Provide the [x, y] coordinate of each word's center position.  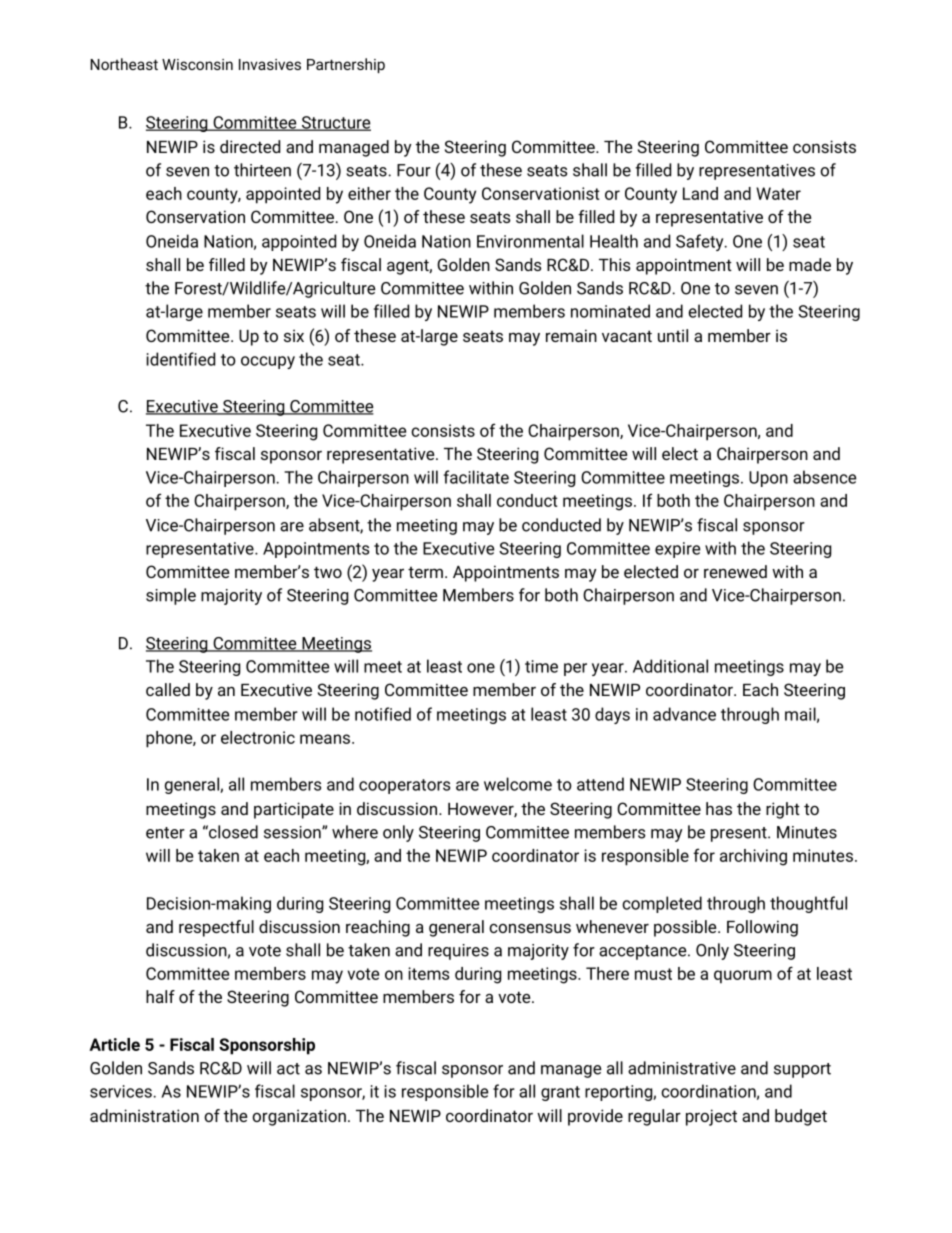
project [711, 1117]
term [425, 572]
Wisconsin [197, 64]
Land [700, 193]
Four [414, 170]
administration [144, 1115]
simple [171, 596]
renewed [735, 571]
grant [560, 1093]
